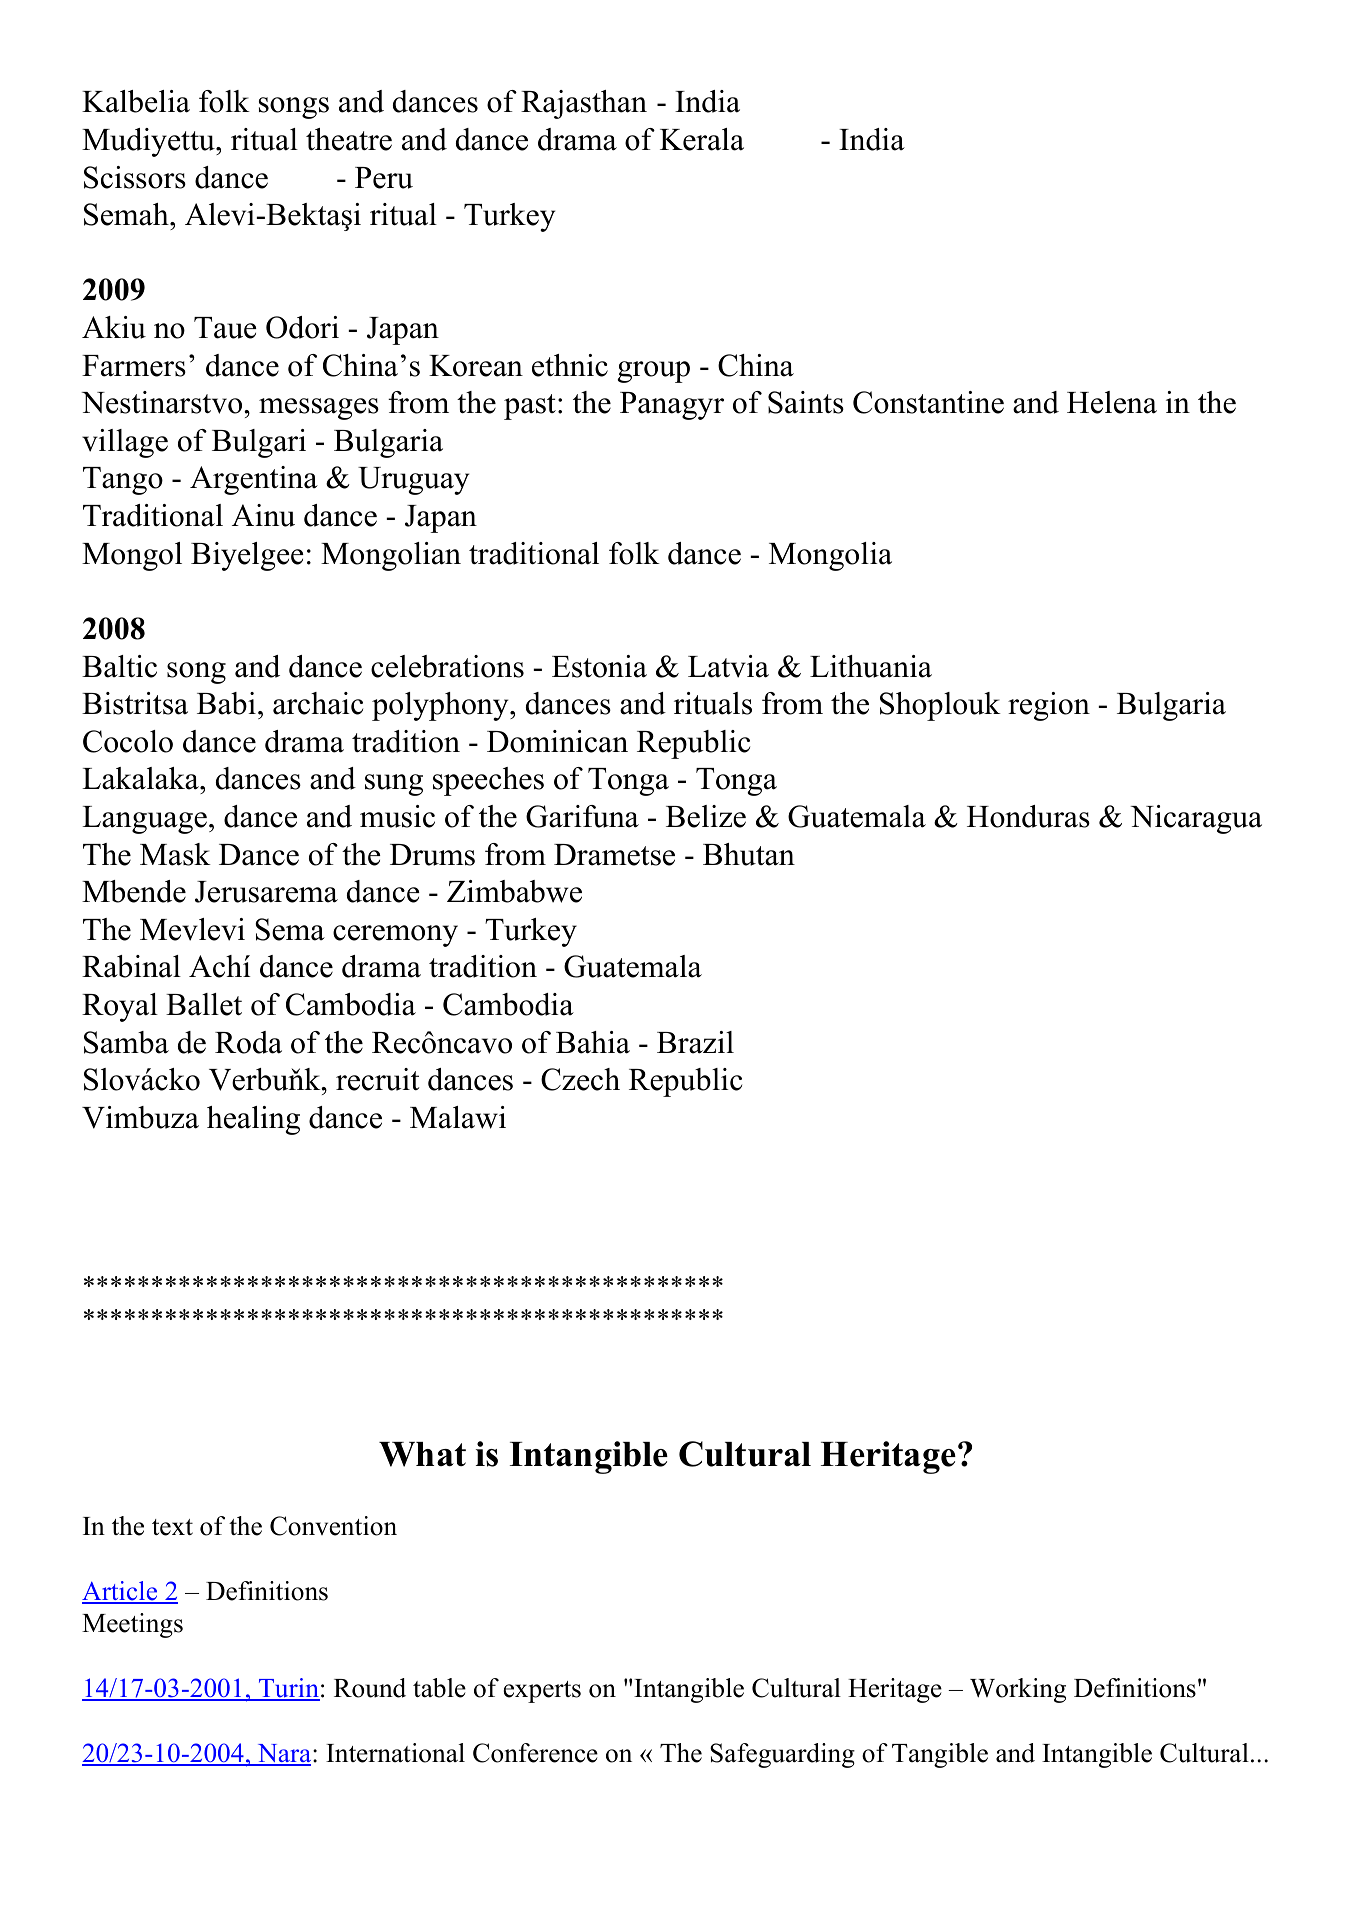 This image has height=1920, width=1357. What do you see at coordinates (599, 666) in the image?
I see `Estonia` at bounding box center [599, 666].
